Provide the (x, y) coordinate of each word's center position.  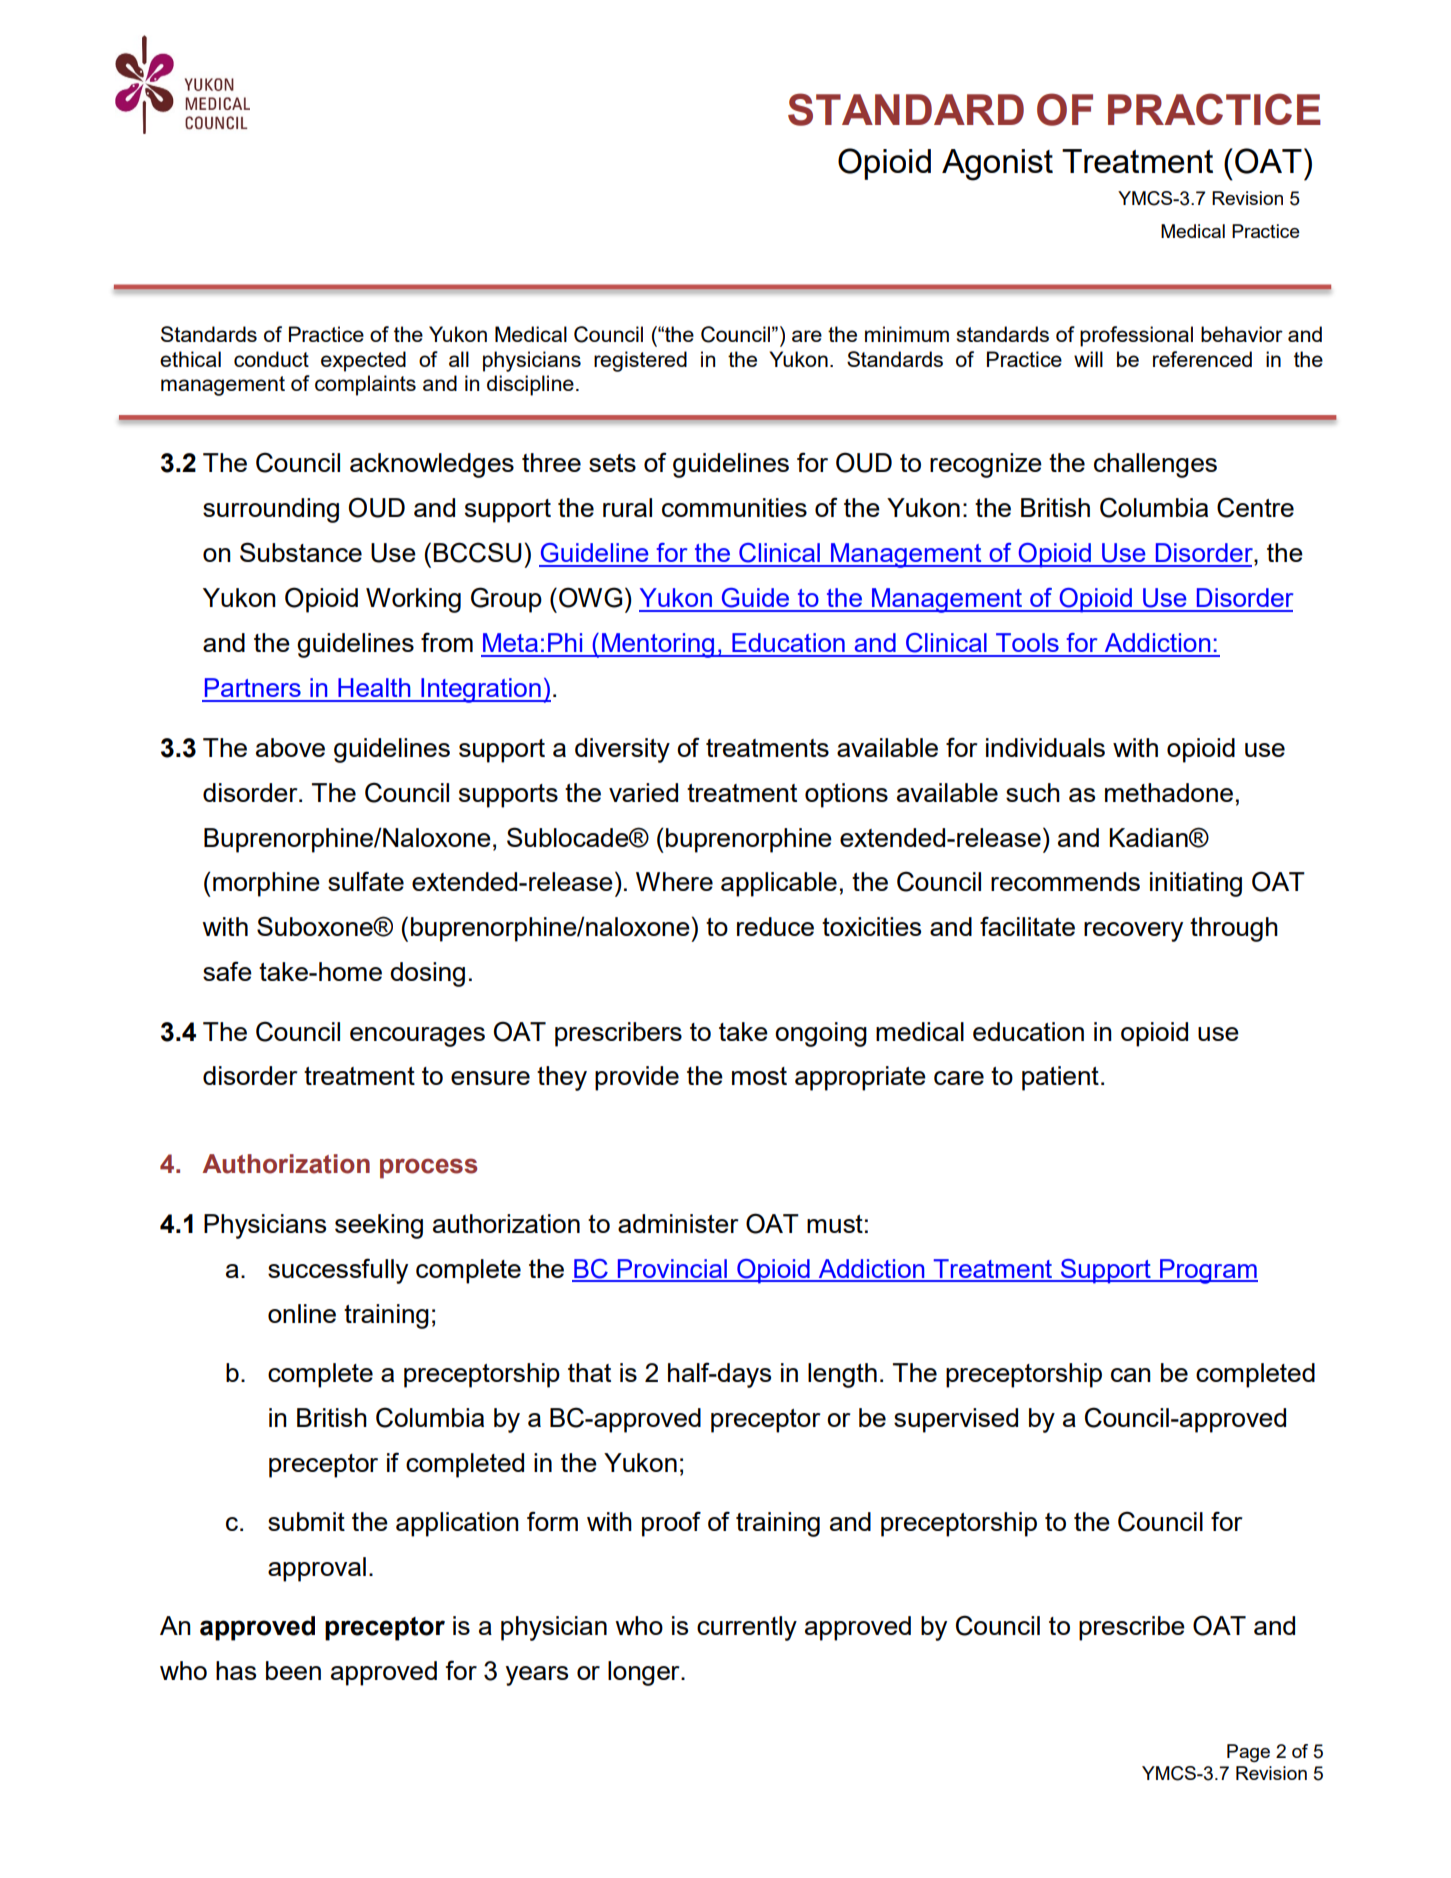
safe (227, 971)
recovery (1133, 932)
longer (645, 1673)
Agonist (997, 165)
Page (1248, 1753)
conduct (271, 359)
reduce (775, 926)
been (293, 1670)
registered (640, 361)
